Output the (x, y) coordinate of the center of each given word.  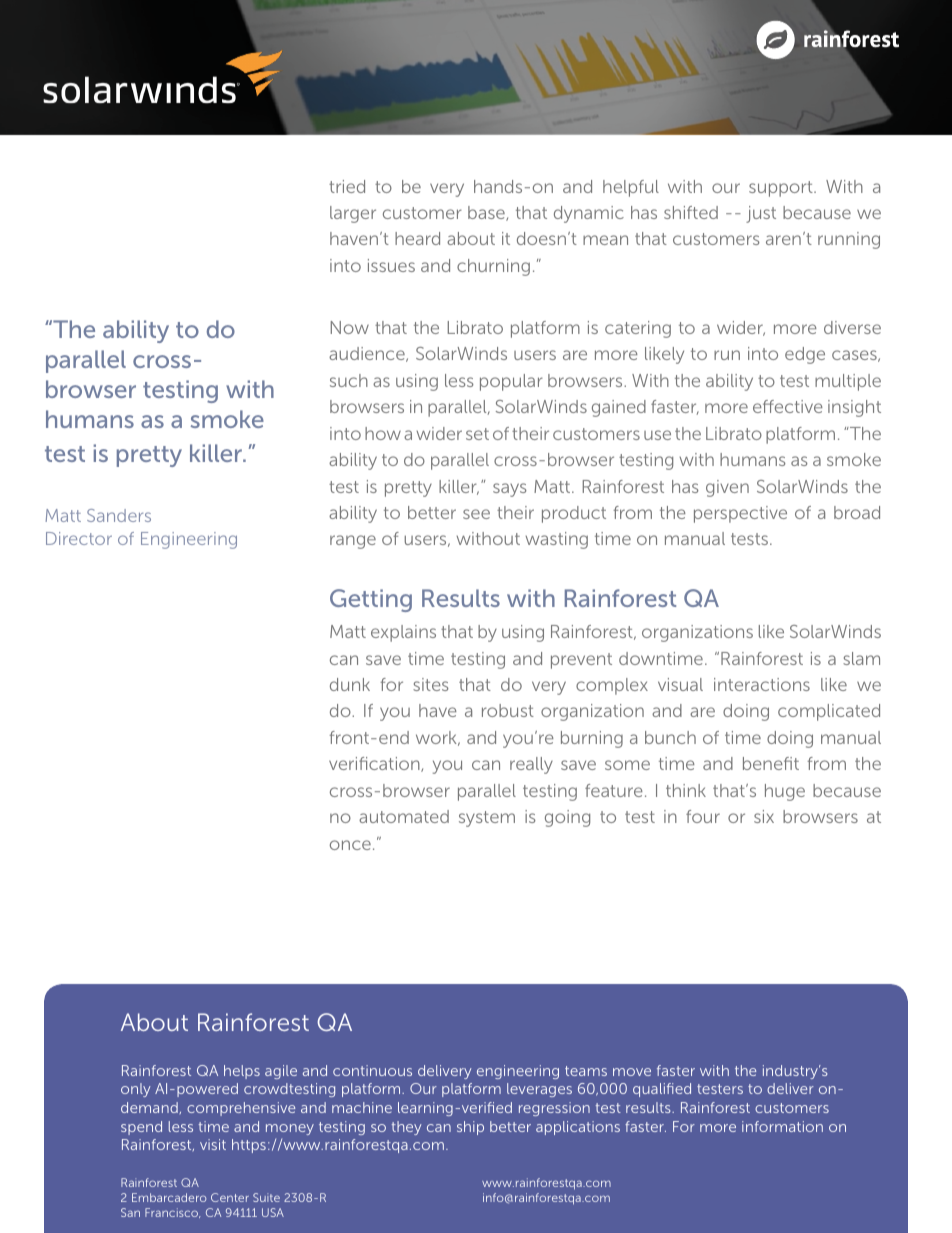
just (761, 214)
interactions (762, 684)
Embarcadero (169, 1197)
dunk (350, 684)
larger (353, 214)
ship (470, 1128)
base (487, 213)
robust (508, 710)
